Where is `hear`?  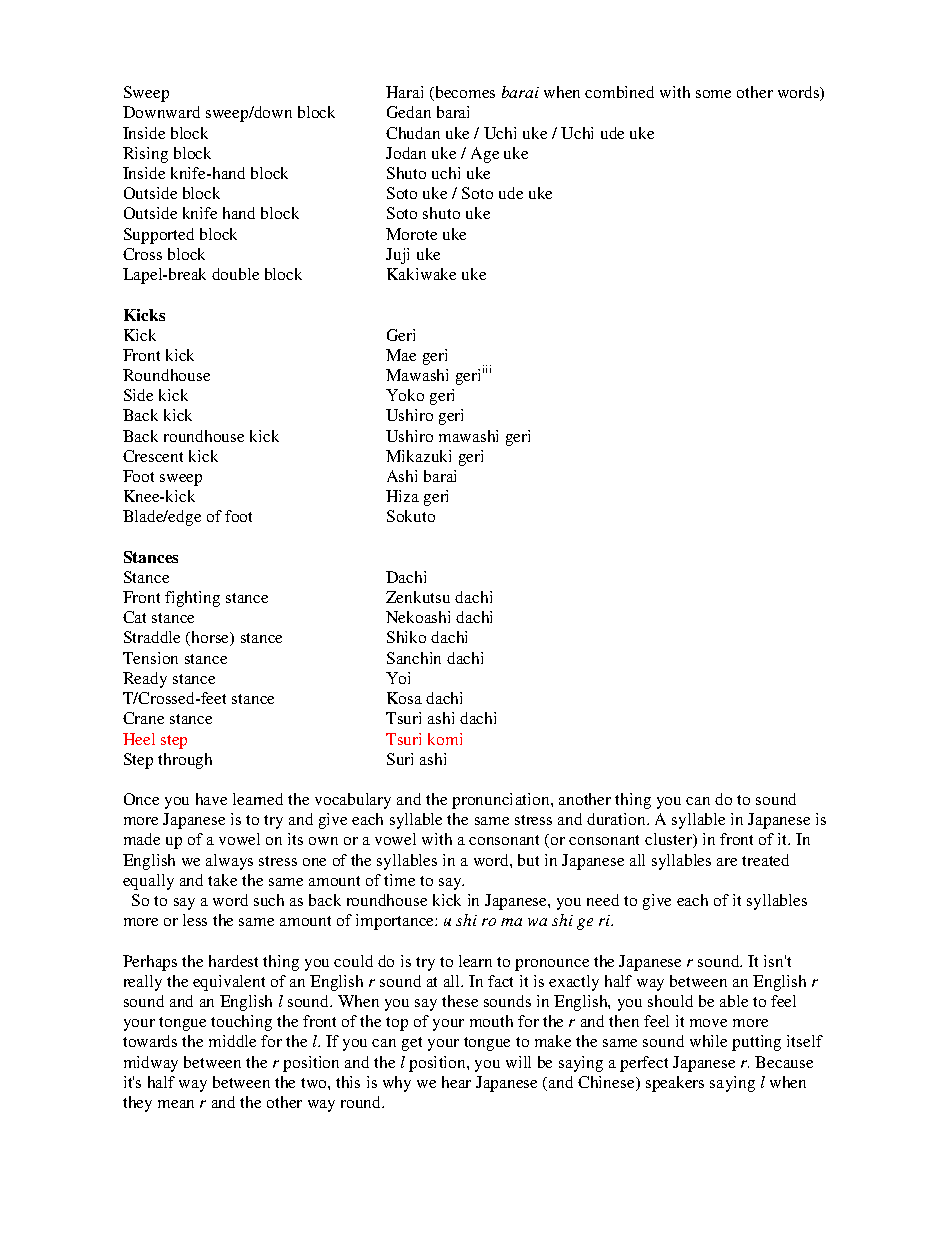
hear is located at coordinates (456, 1082).
